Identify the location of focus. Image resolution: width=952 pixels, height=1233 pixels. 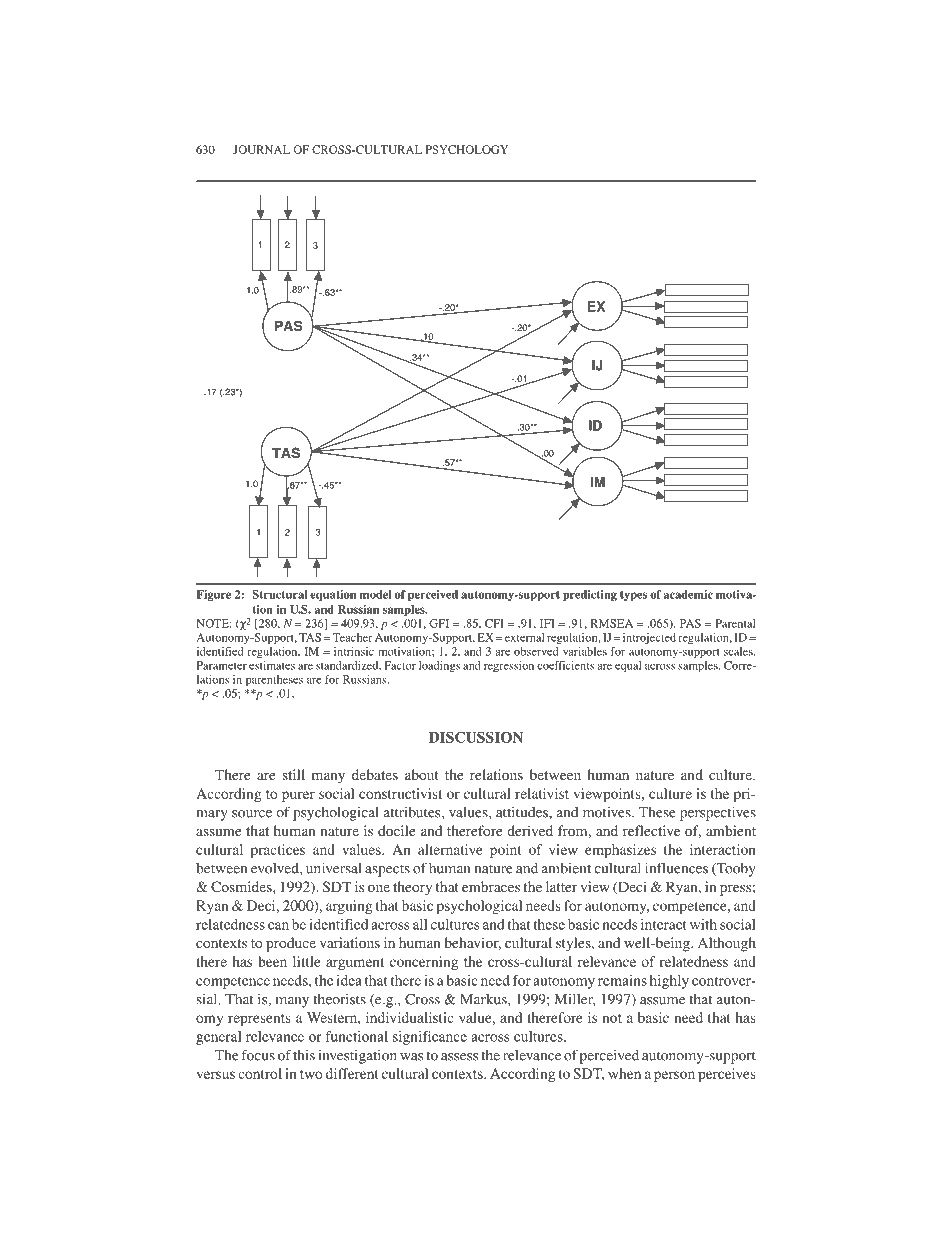
(258, 1055).
